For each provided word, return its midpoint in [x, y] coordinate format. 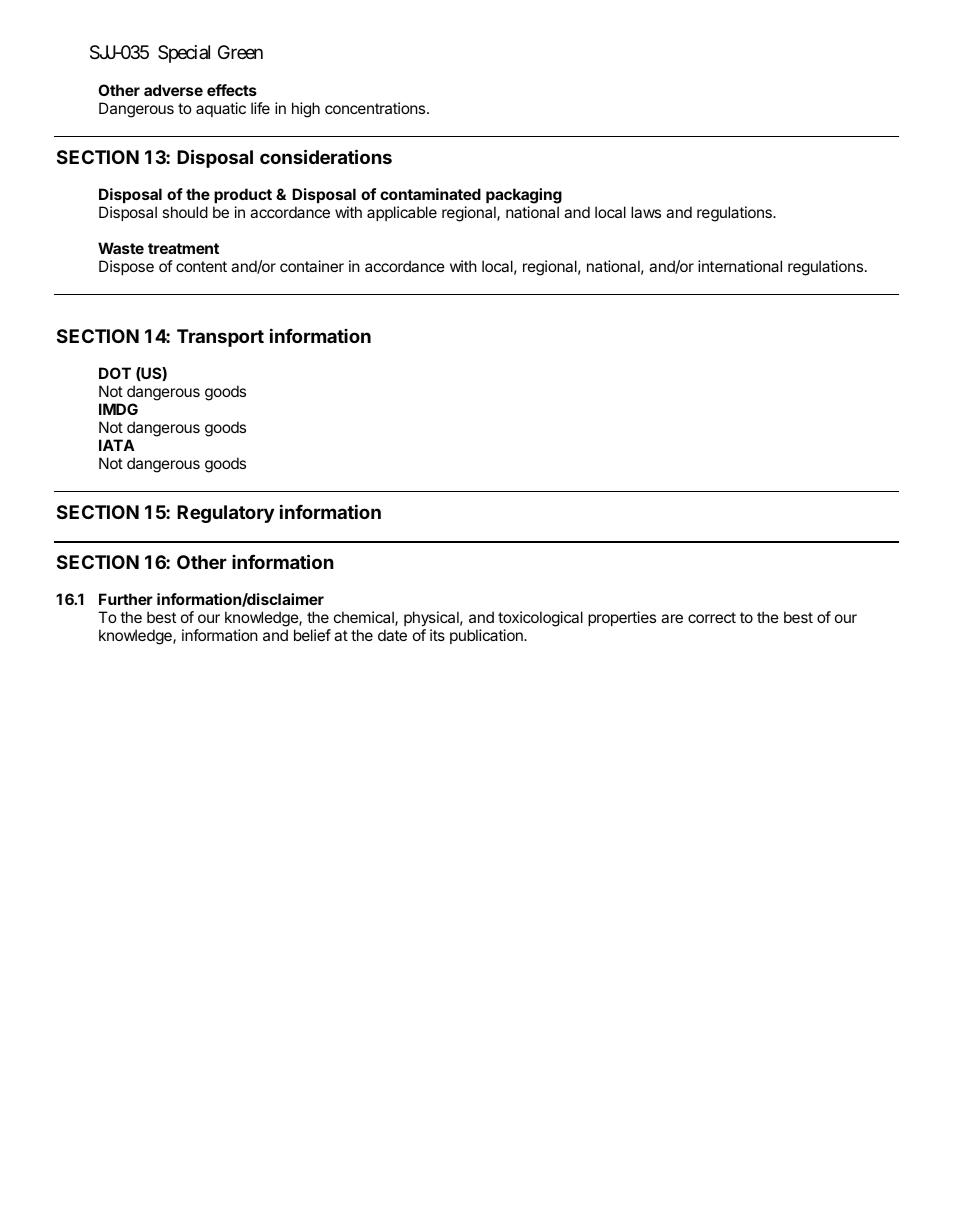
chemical [365, 618]
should [185, 212]
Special [184, 54]
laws [646, 212]
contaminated [430, 194]
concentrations [376, 108]
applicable [402, 213]
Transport [220, 338]
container [312, 266]
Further [126, 599]
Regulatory [225, 514]
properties [622, 618]
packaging [524, 196]
